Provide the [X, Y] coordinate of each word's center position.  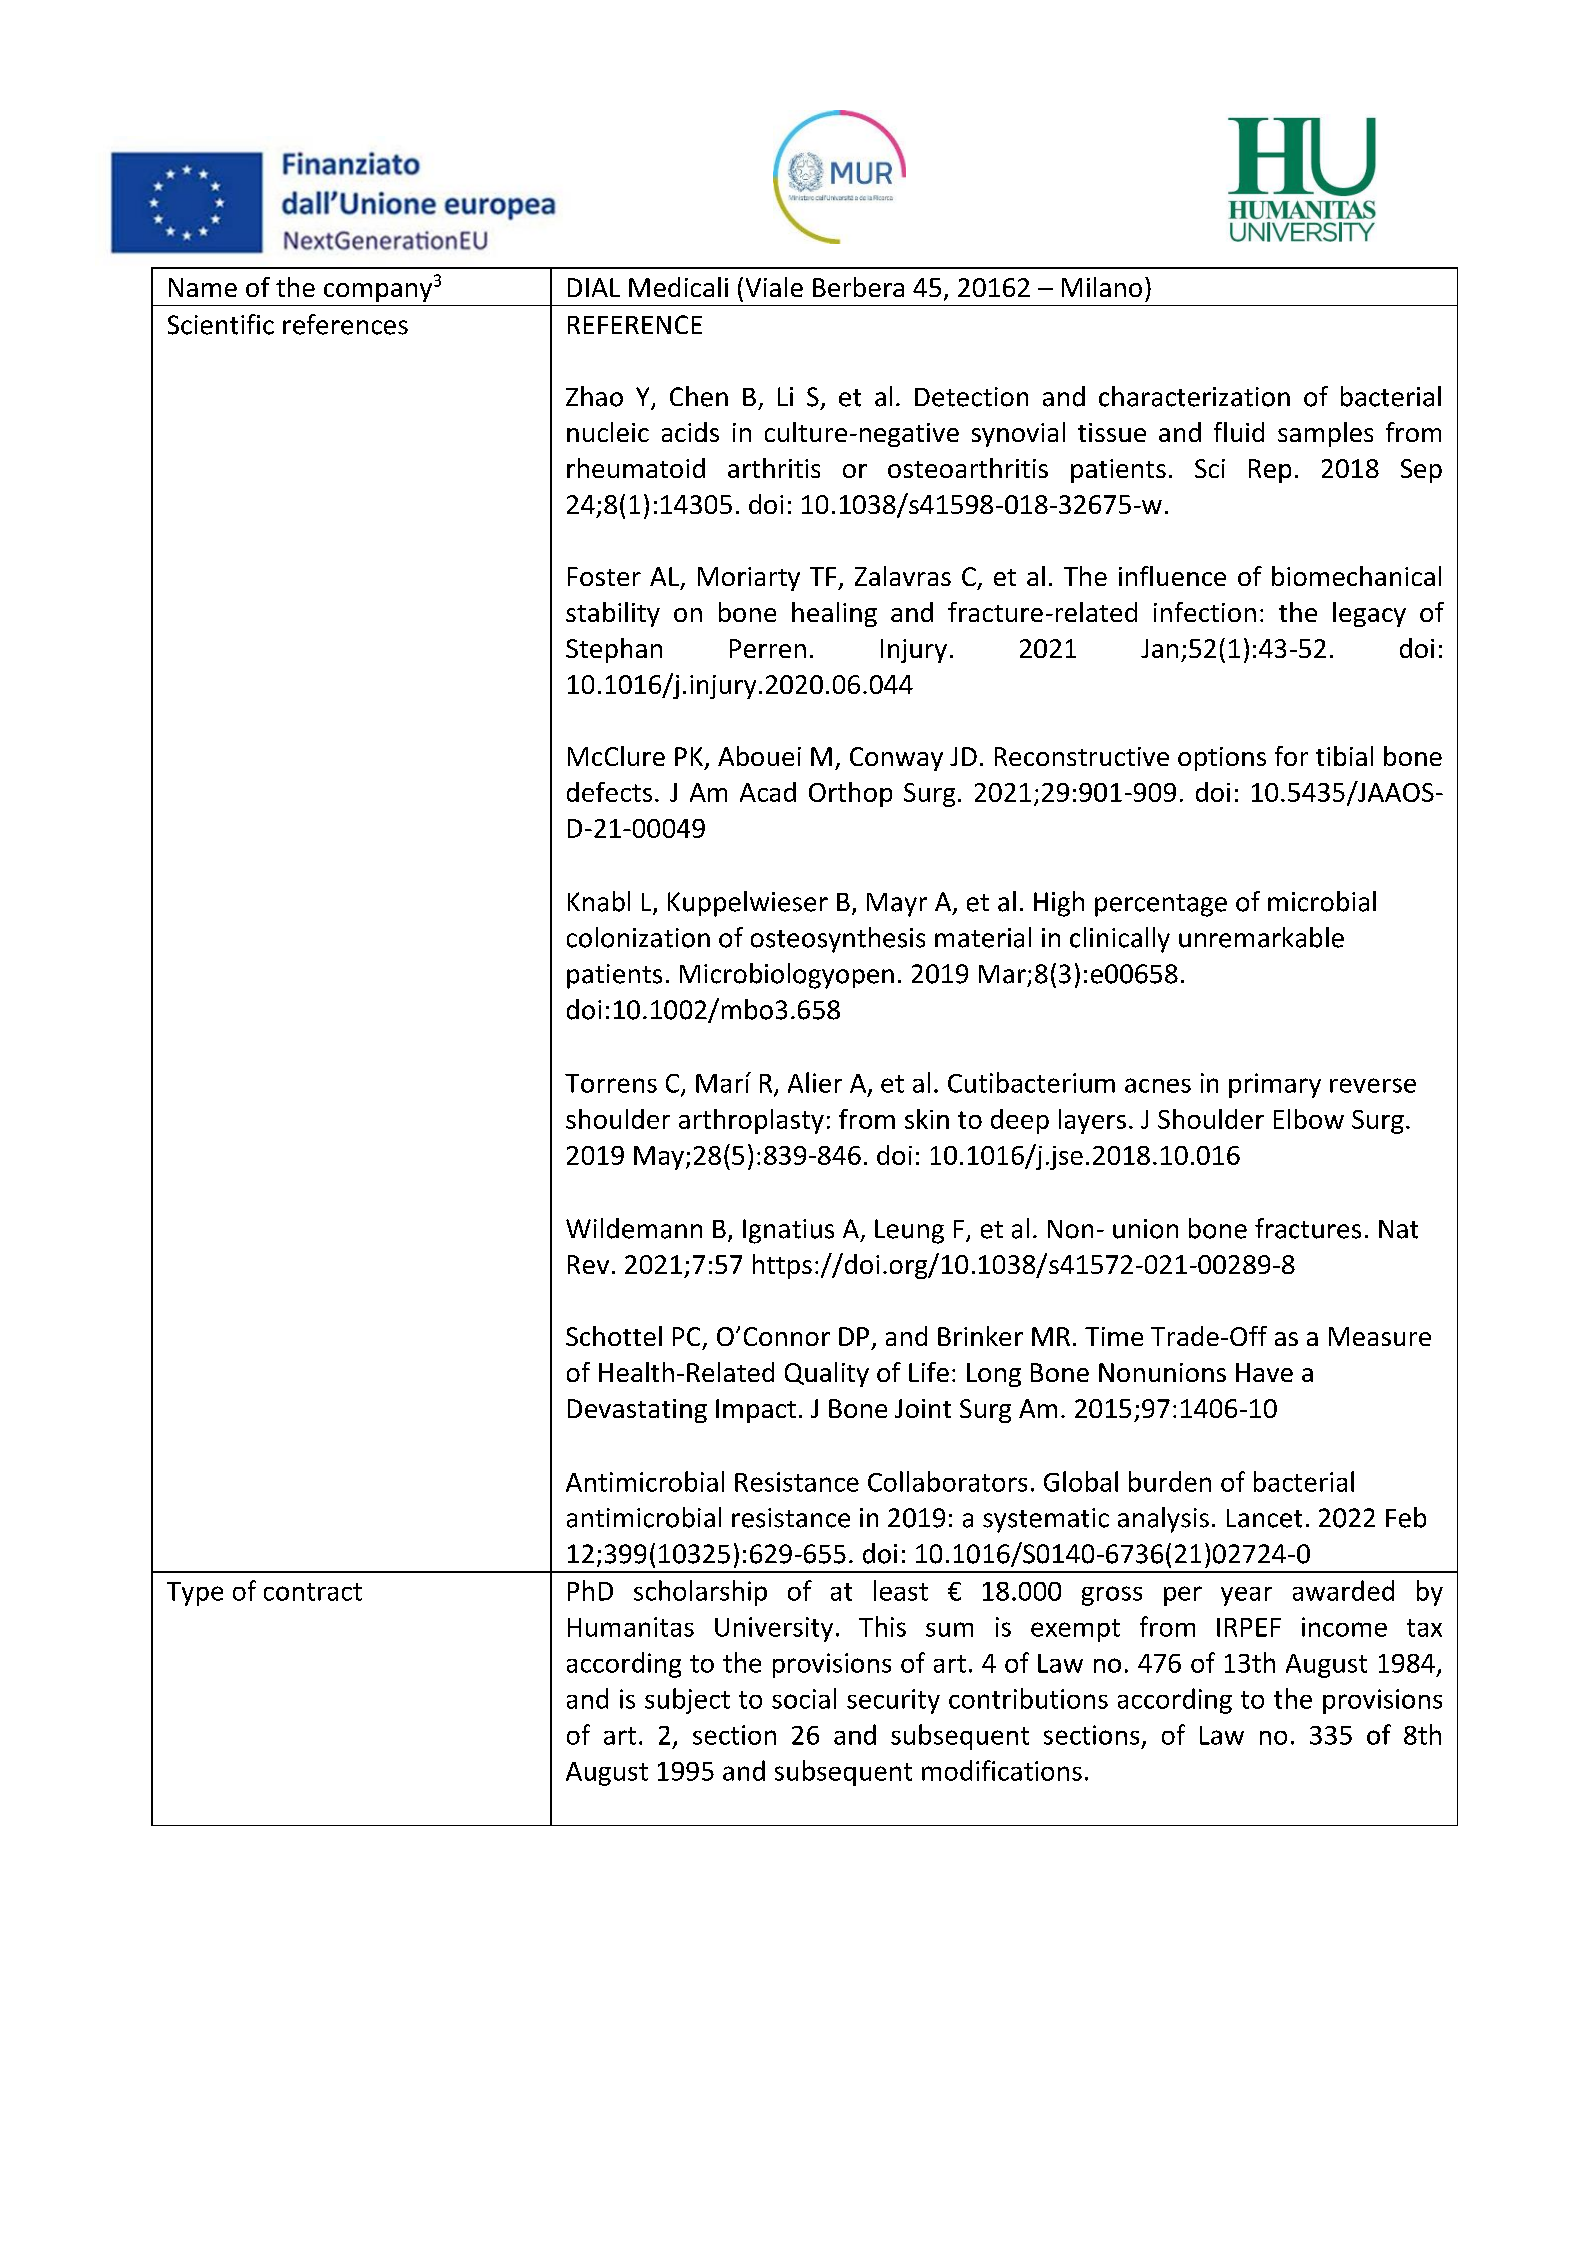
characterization [1194, 396]
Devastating [637, 1411]
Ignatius [788, 1231]
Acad [768, 792]
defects [609, 792]
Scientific [221, 324]
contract [313, 1592]
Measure [1380, 1336]
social [804, 1698]
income [1344, 1627]
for [1291, 756]
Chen [699, 396]
